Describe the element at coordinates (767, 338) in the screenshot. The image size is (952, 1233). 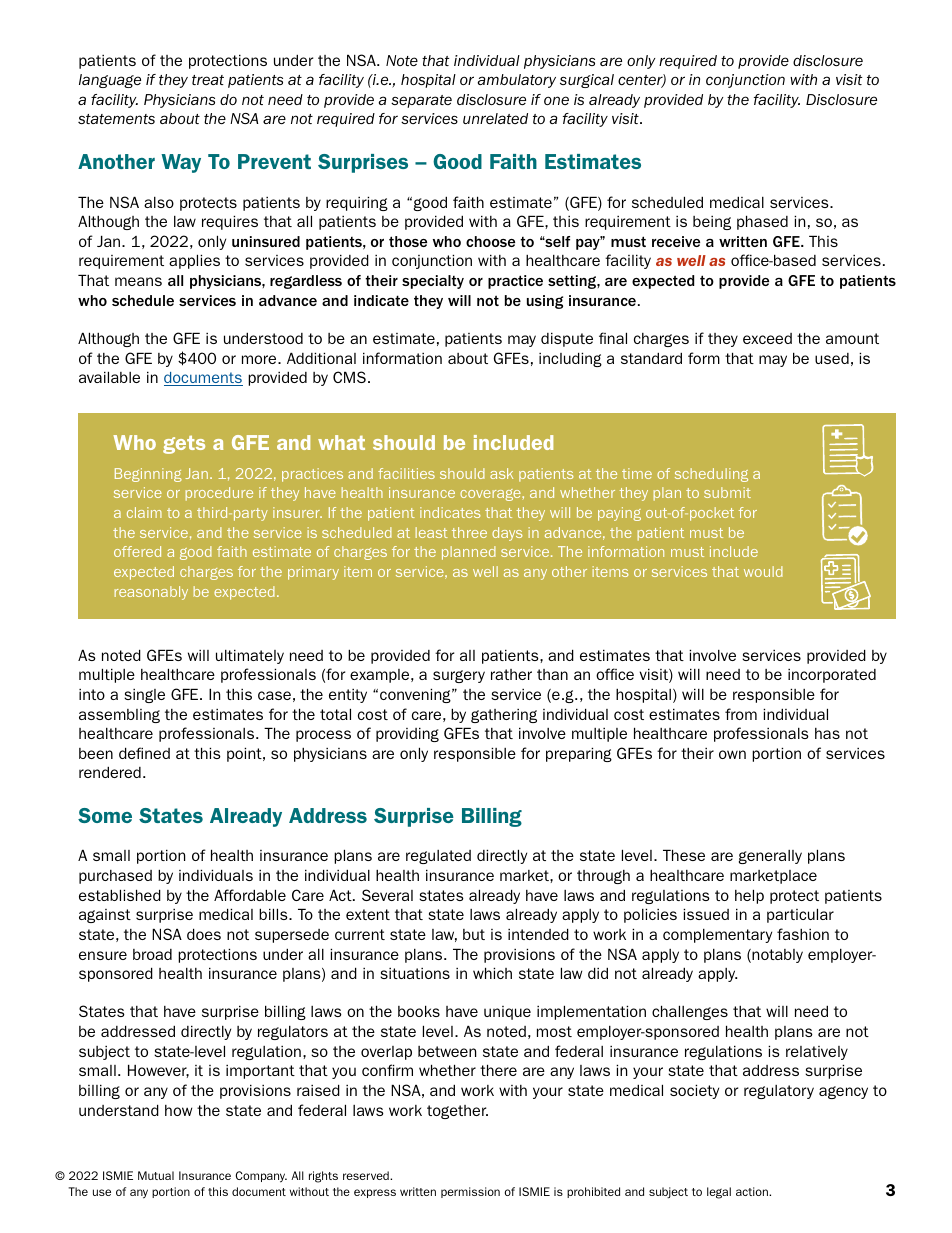
I see `exceed` at that location.
